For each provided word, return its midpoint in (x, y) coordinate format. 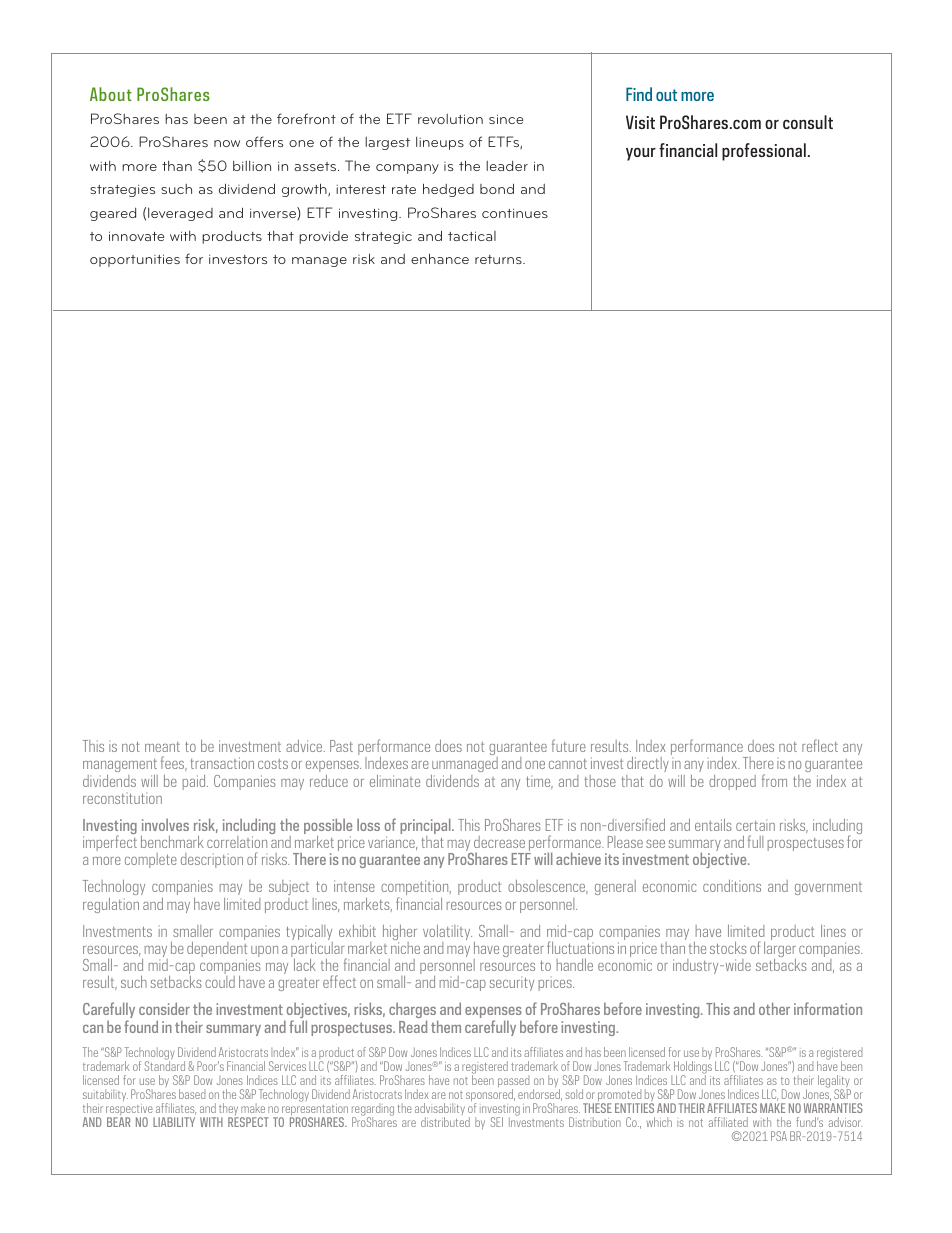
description (212, 860)
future (569, 745)
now (227, 143)
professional (764, 152)
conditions (732, 886)
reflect (820, 745)
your (641, 154)
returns (499, 259)
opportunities (135, 260)
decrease (499, 842)
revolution (450, 119)
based (192, 1094)
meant (162, 747)
